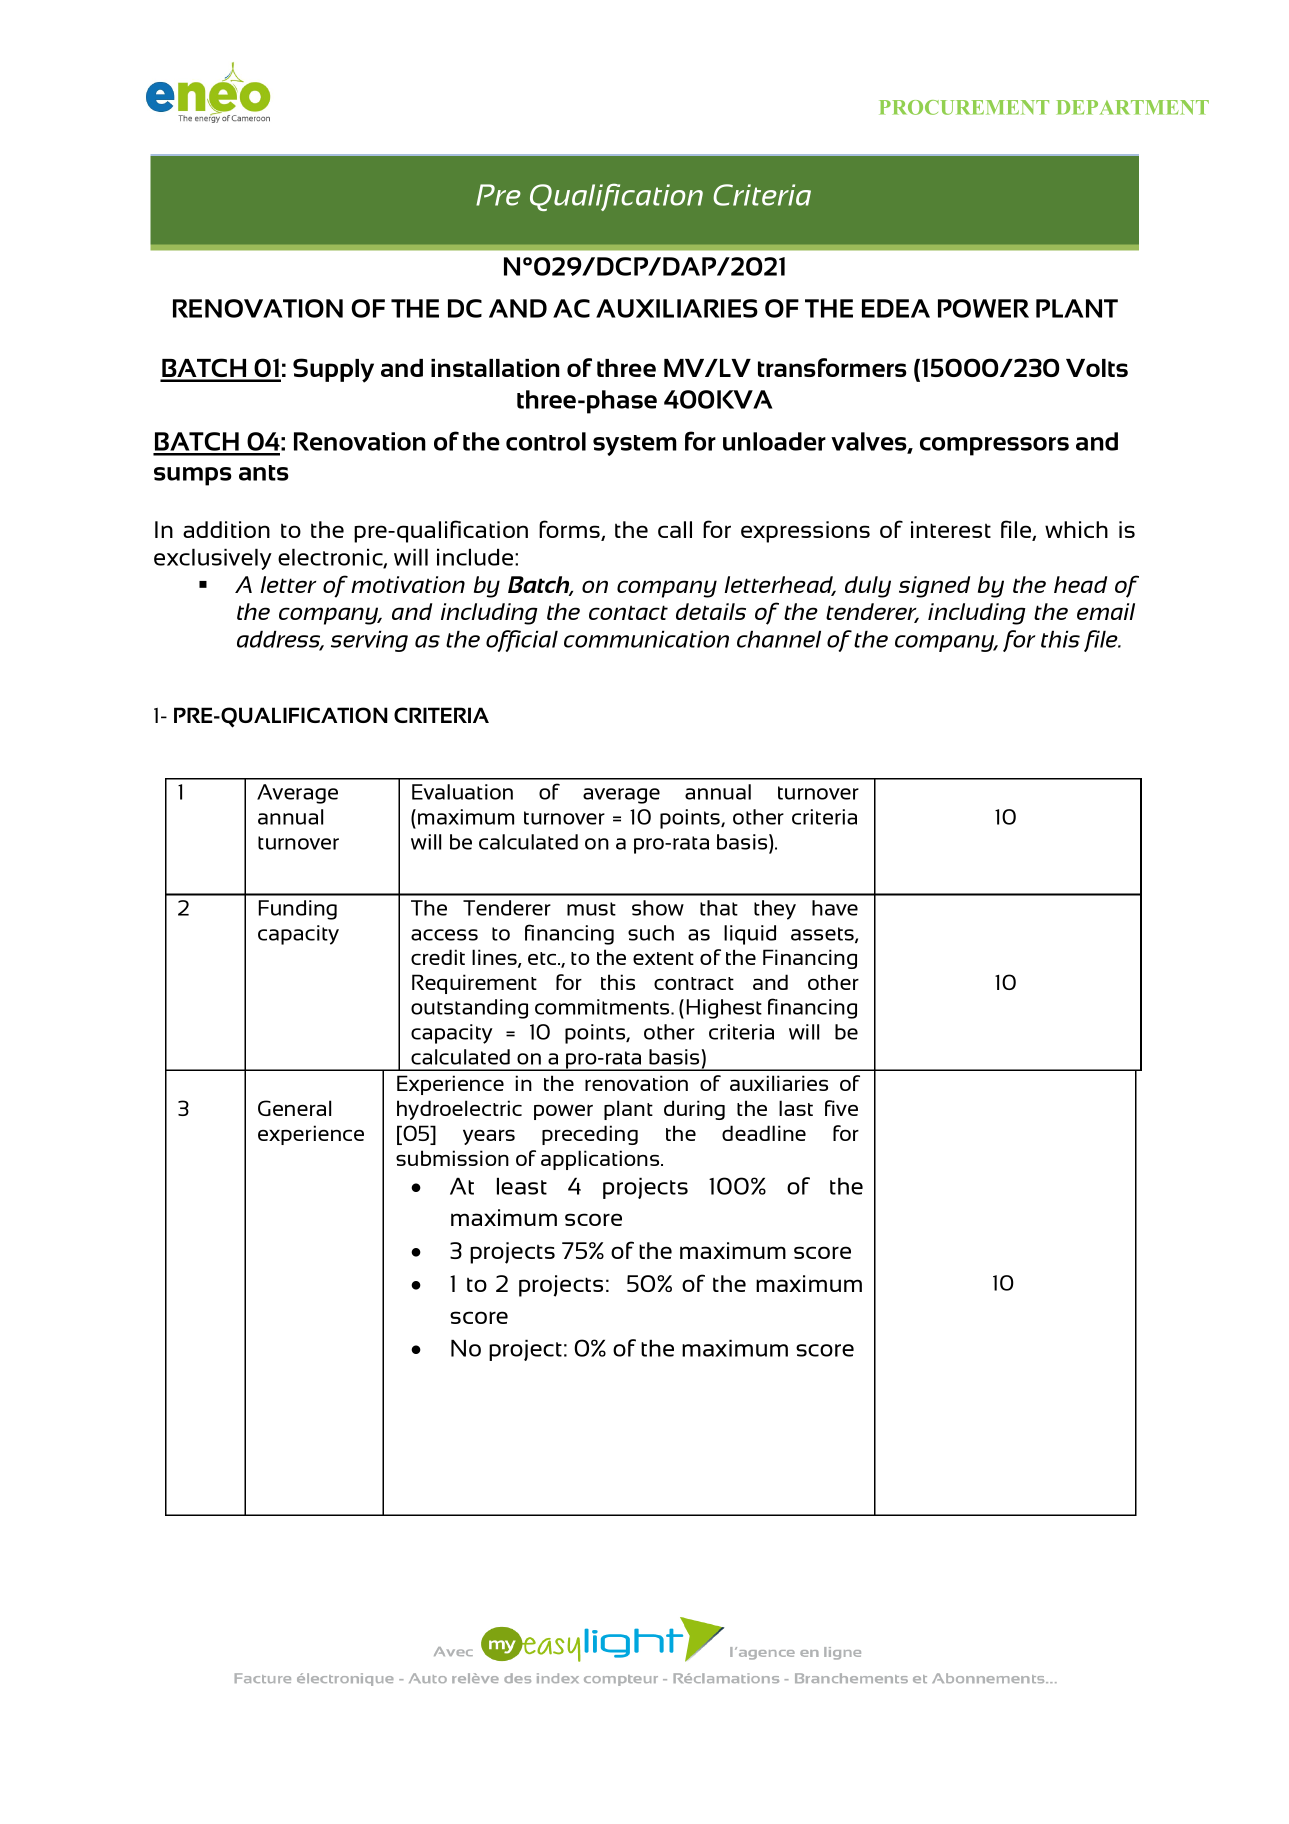  Describe the element at coordinates (369, 641) in the image. I see `serving` at that location.
